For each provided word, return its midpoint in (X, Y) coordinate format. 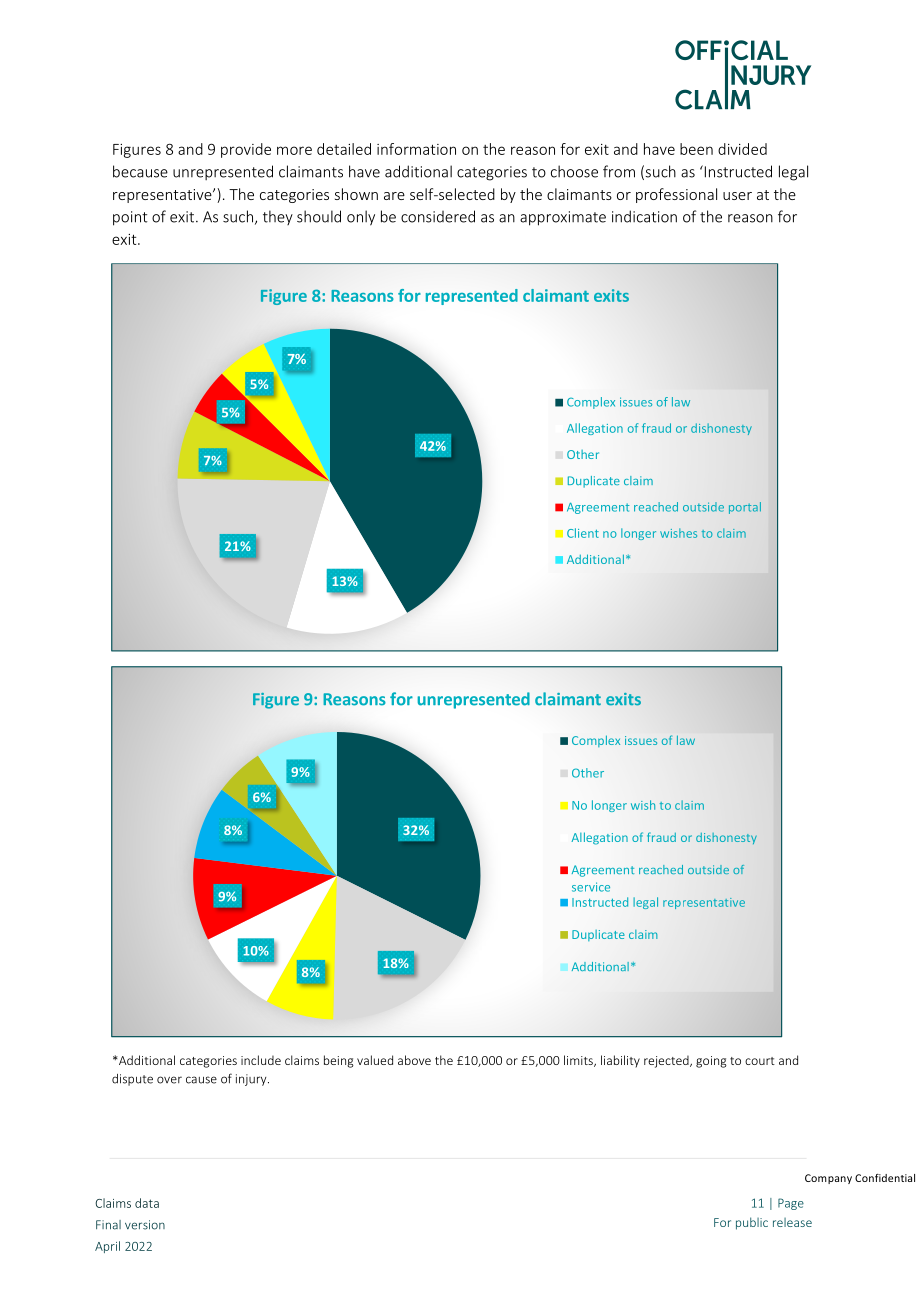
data (147, 1203)
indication (644, 216)
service (591, 887)
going (711, 1062)
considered (438, 216)
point (130, 218)
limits (579, 1061)
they (278, 217)
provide (246, 150)
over (169, 1080)
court (760, 1061)
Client (583, 533)
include (261, 1060)
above (414, 1060)
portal (745, 508)
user (737, 196)
